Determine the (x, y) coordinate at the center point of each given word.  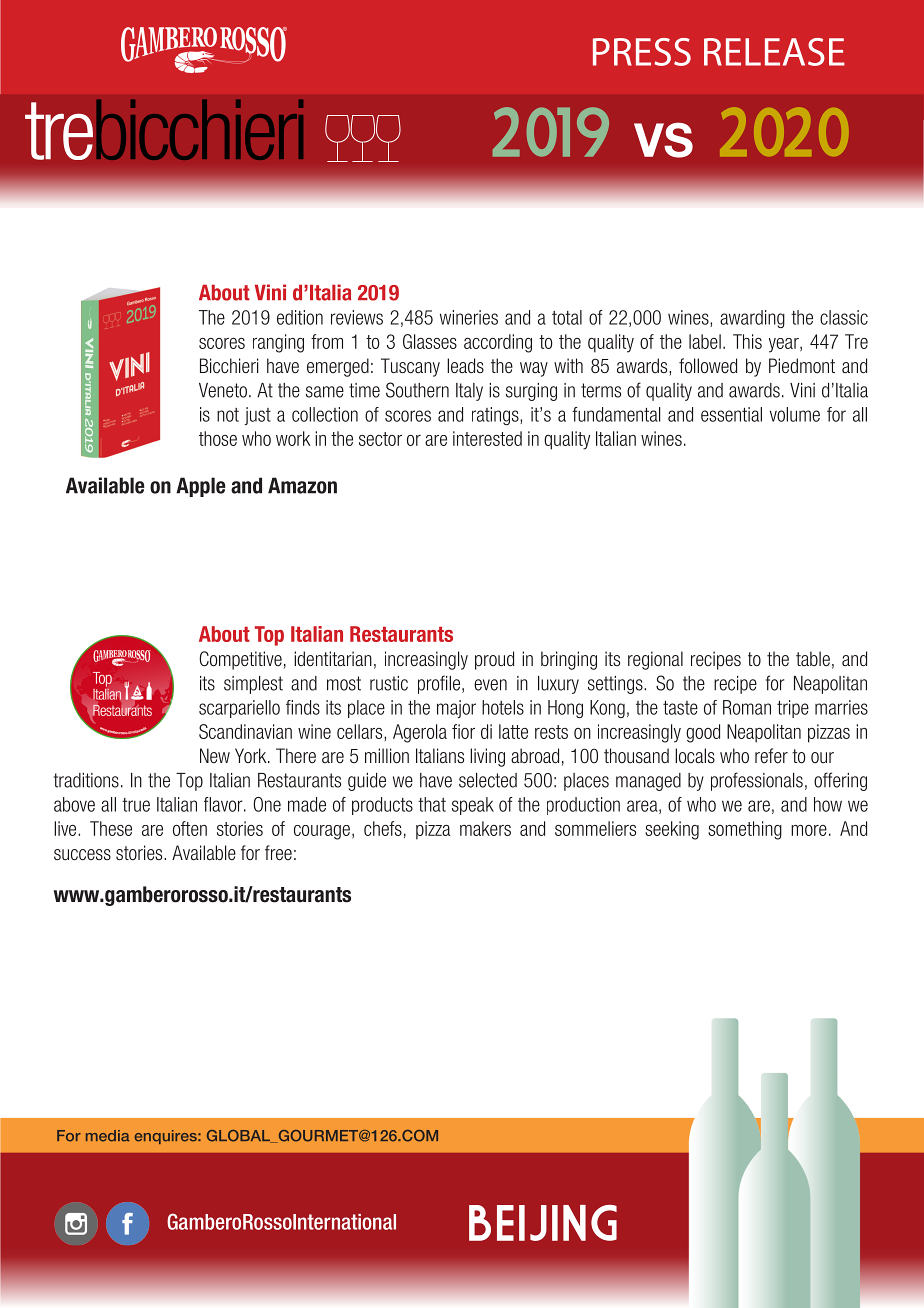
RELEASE (774, 52)
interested (487, 438)
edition (300, 317)
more (809, 830)
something (745, 830)
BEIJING (543, 1223)
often (190, 828)
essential (731, 414)
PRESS (642, 52)
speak (473, 806)
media (108, 1136)
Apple (201, 487)
